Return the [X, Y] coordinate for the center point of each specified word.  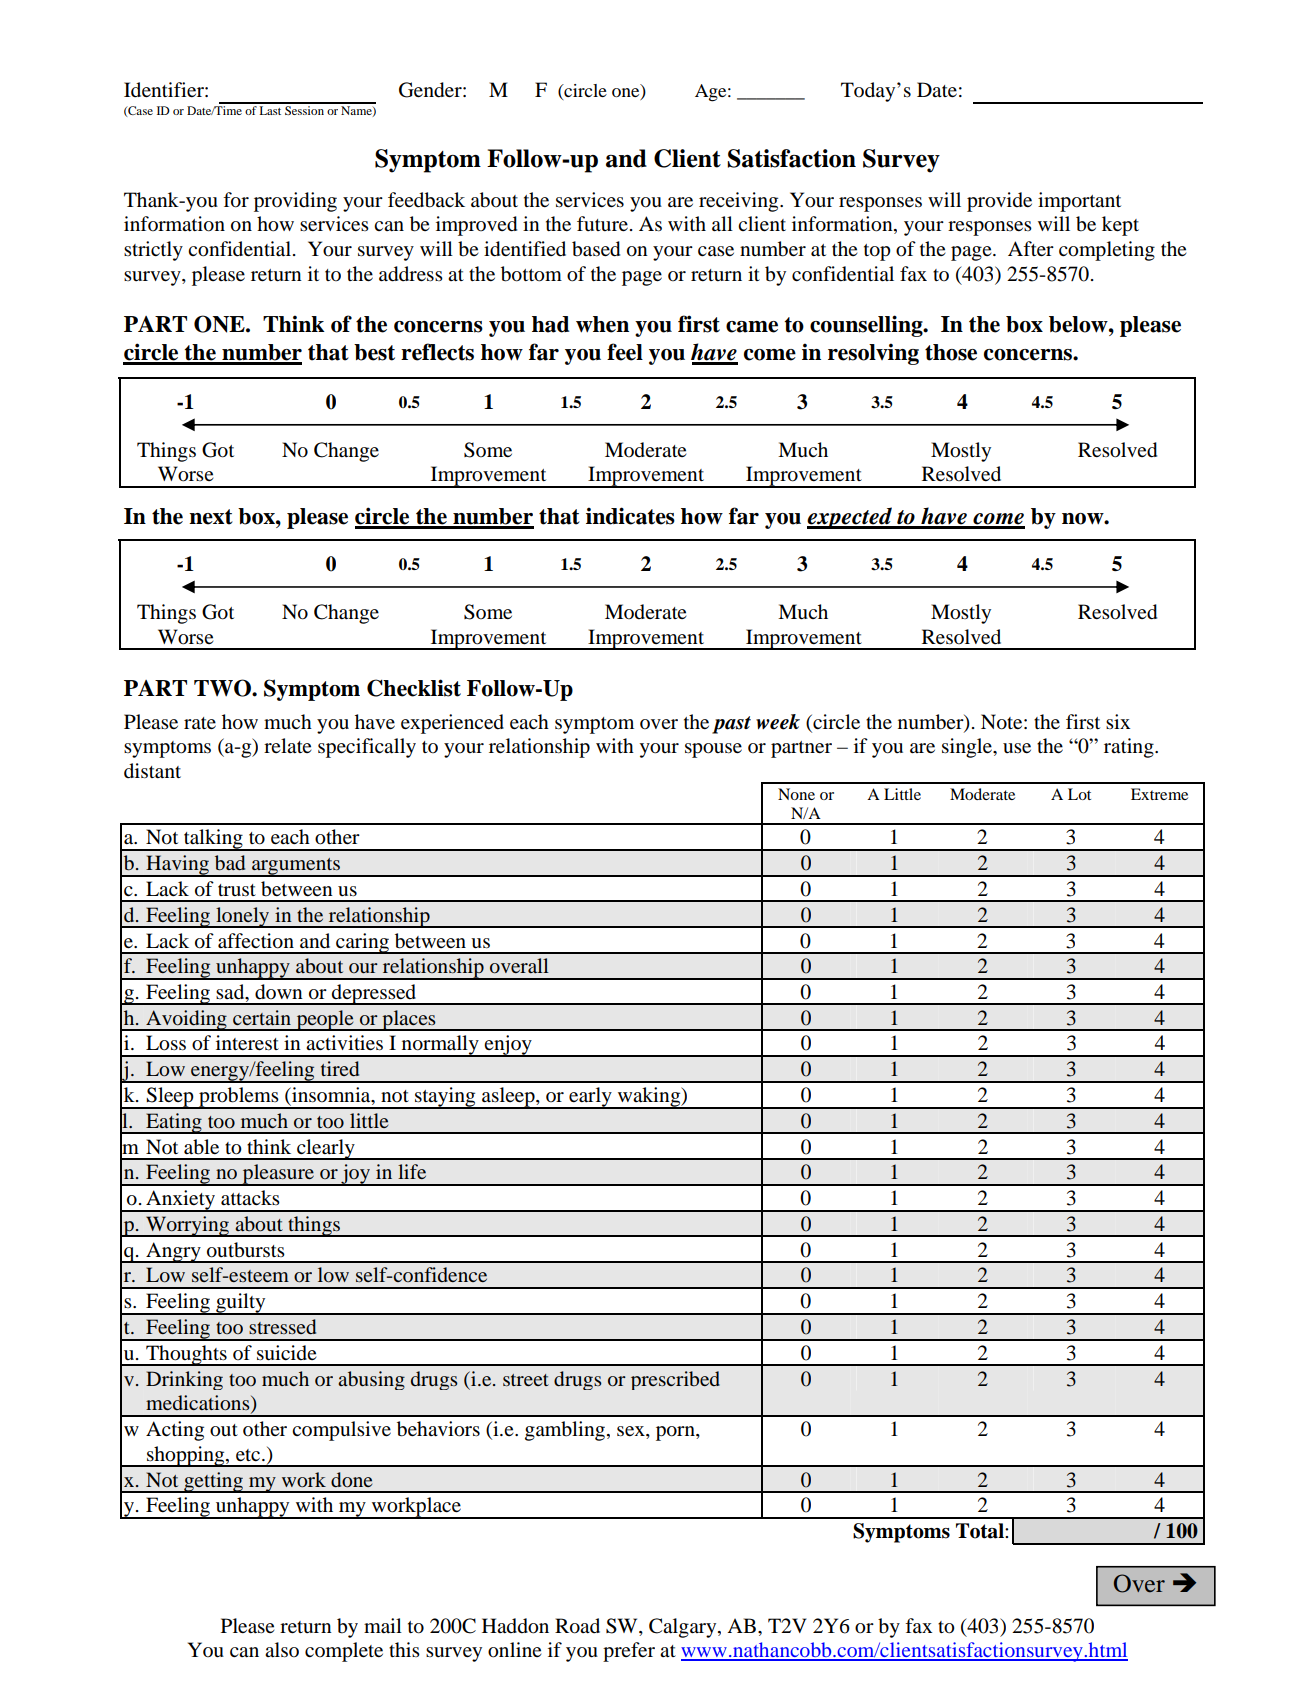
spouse [713, 750]
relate [287, 746]
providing [295, 202]
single [968, 748]
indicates [630, 516]
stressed [282, 1327]
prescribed [675, 1380]
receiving [740, 202]
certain [262, 1017]
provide [999, 202]
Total [981, 1531]
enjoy [508, 1046]
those [951, 352]
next [211, 517]
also [282, 1650]
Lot [1079, 794]
